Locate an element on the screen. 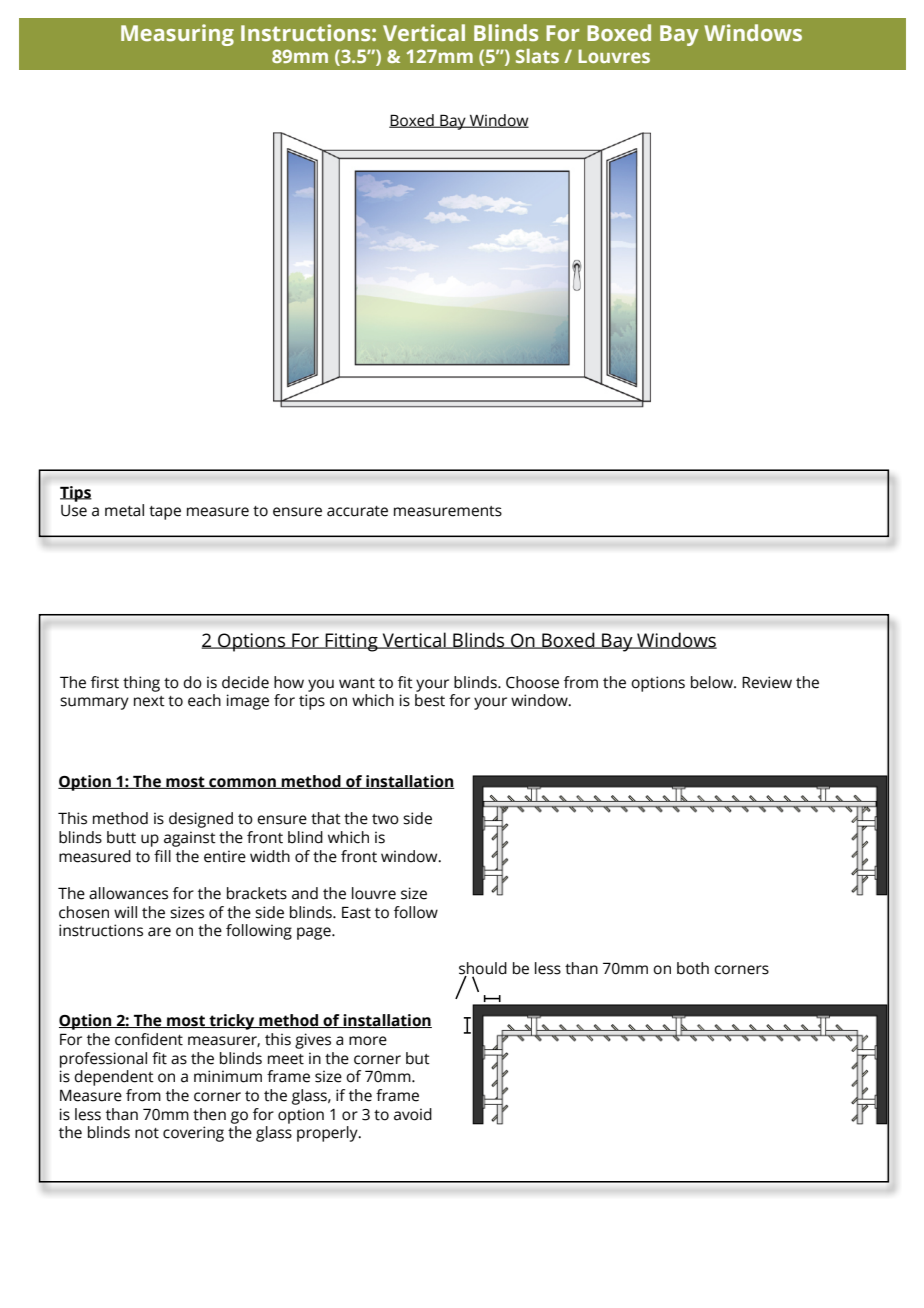 The image size is (924, 1308). below is located at coordinates (713, 682).
